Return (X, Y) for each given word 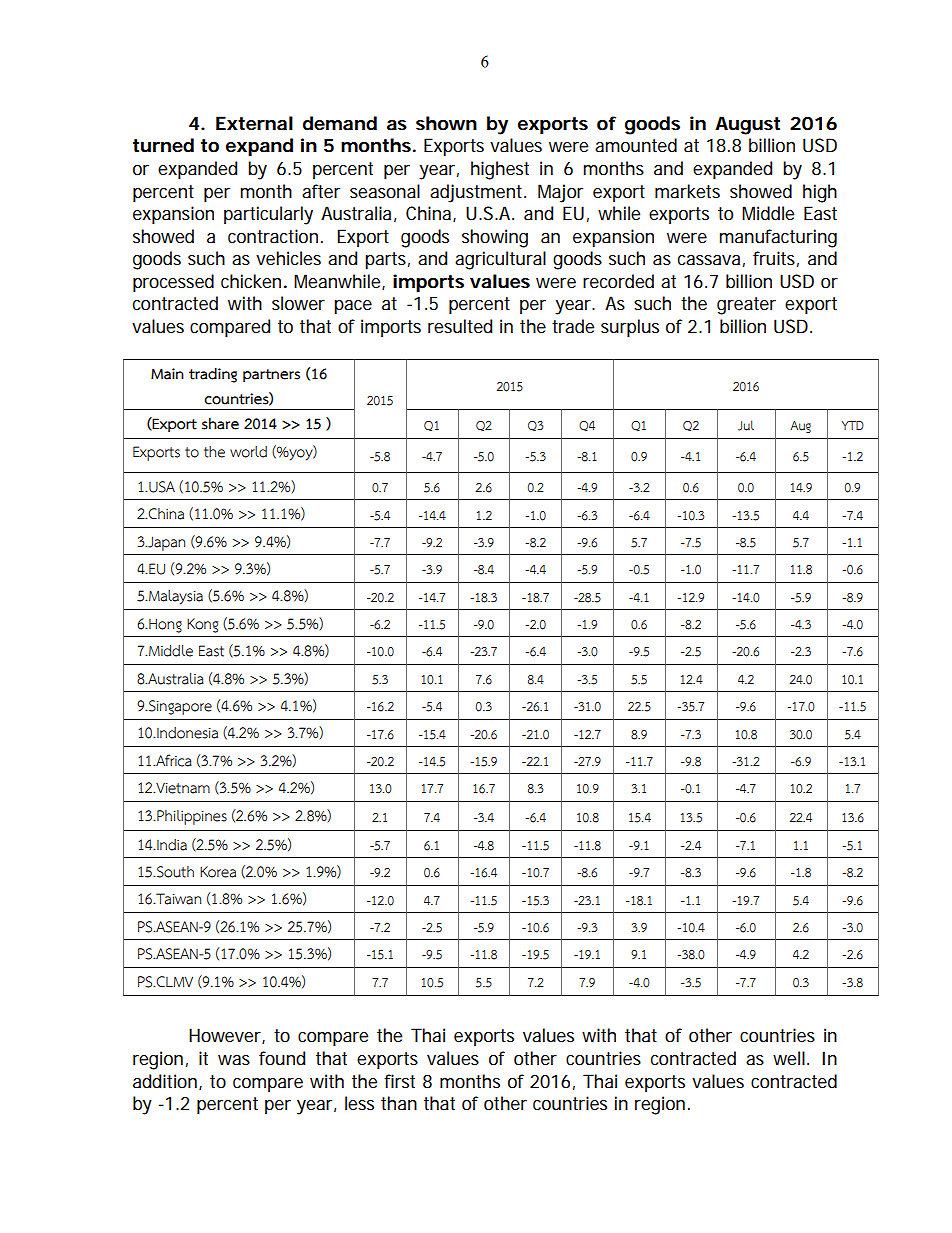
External (254, 123)
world (248, 452)
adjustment (478, 193)
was (234, 1060)
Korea (218, 872)
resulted (460, 326)
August (747, 125)
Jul (746, 425)
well (789, 1058)
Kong (202, 625)
